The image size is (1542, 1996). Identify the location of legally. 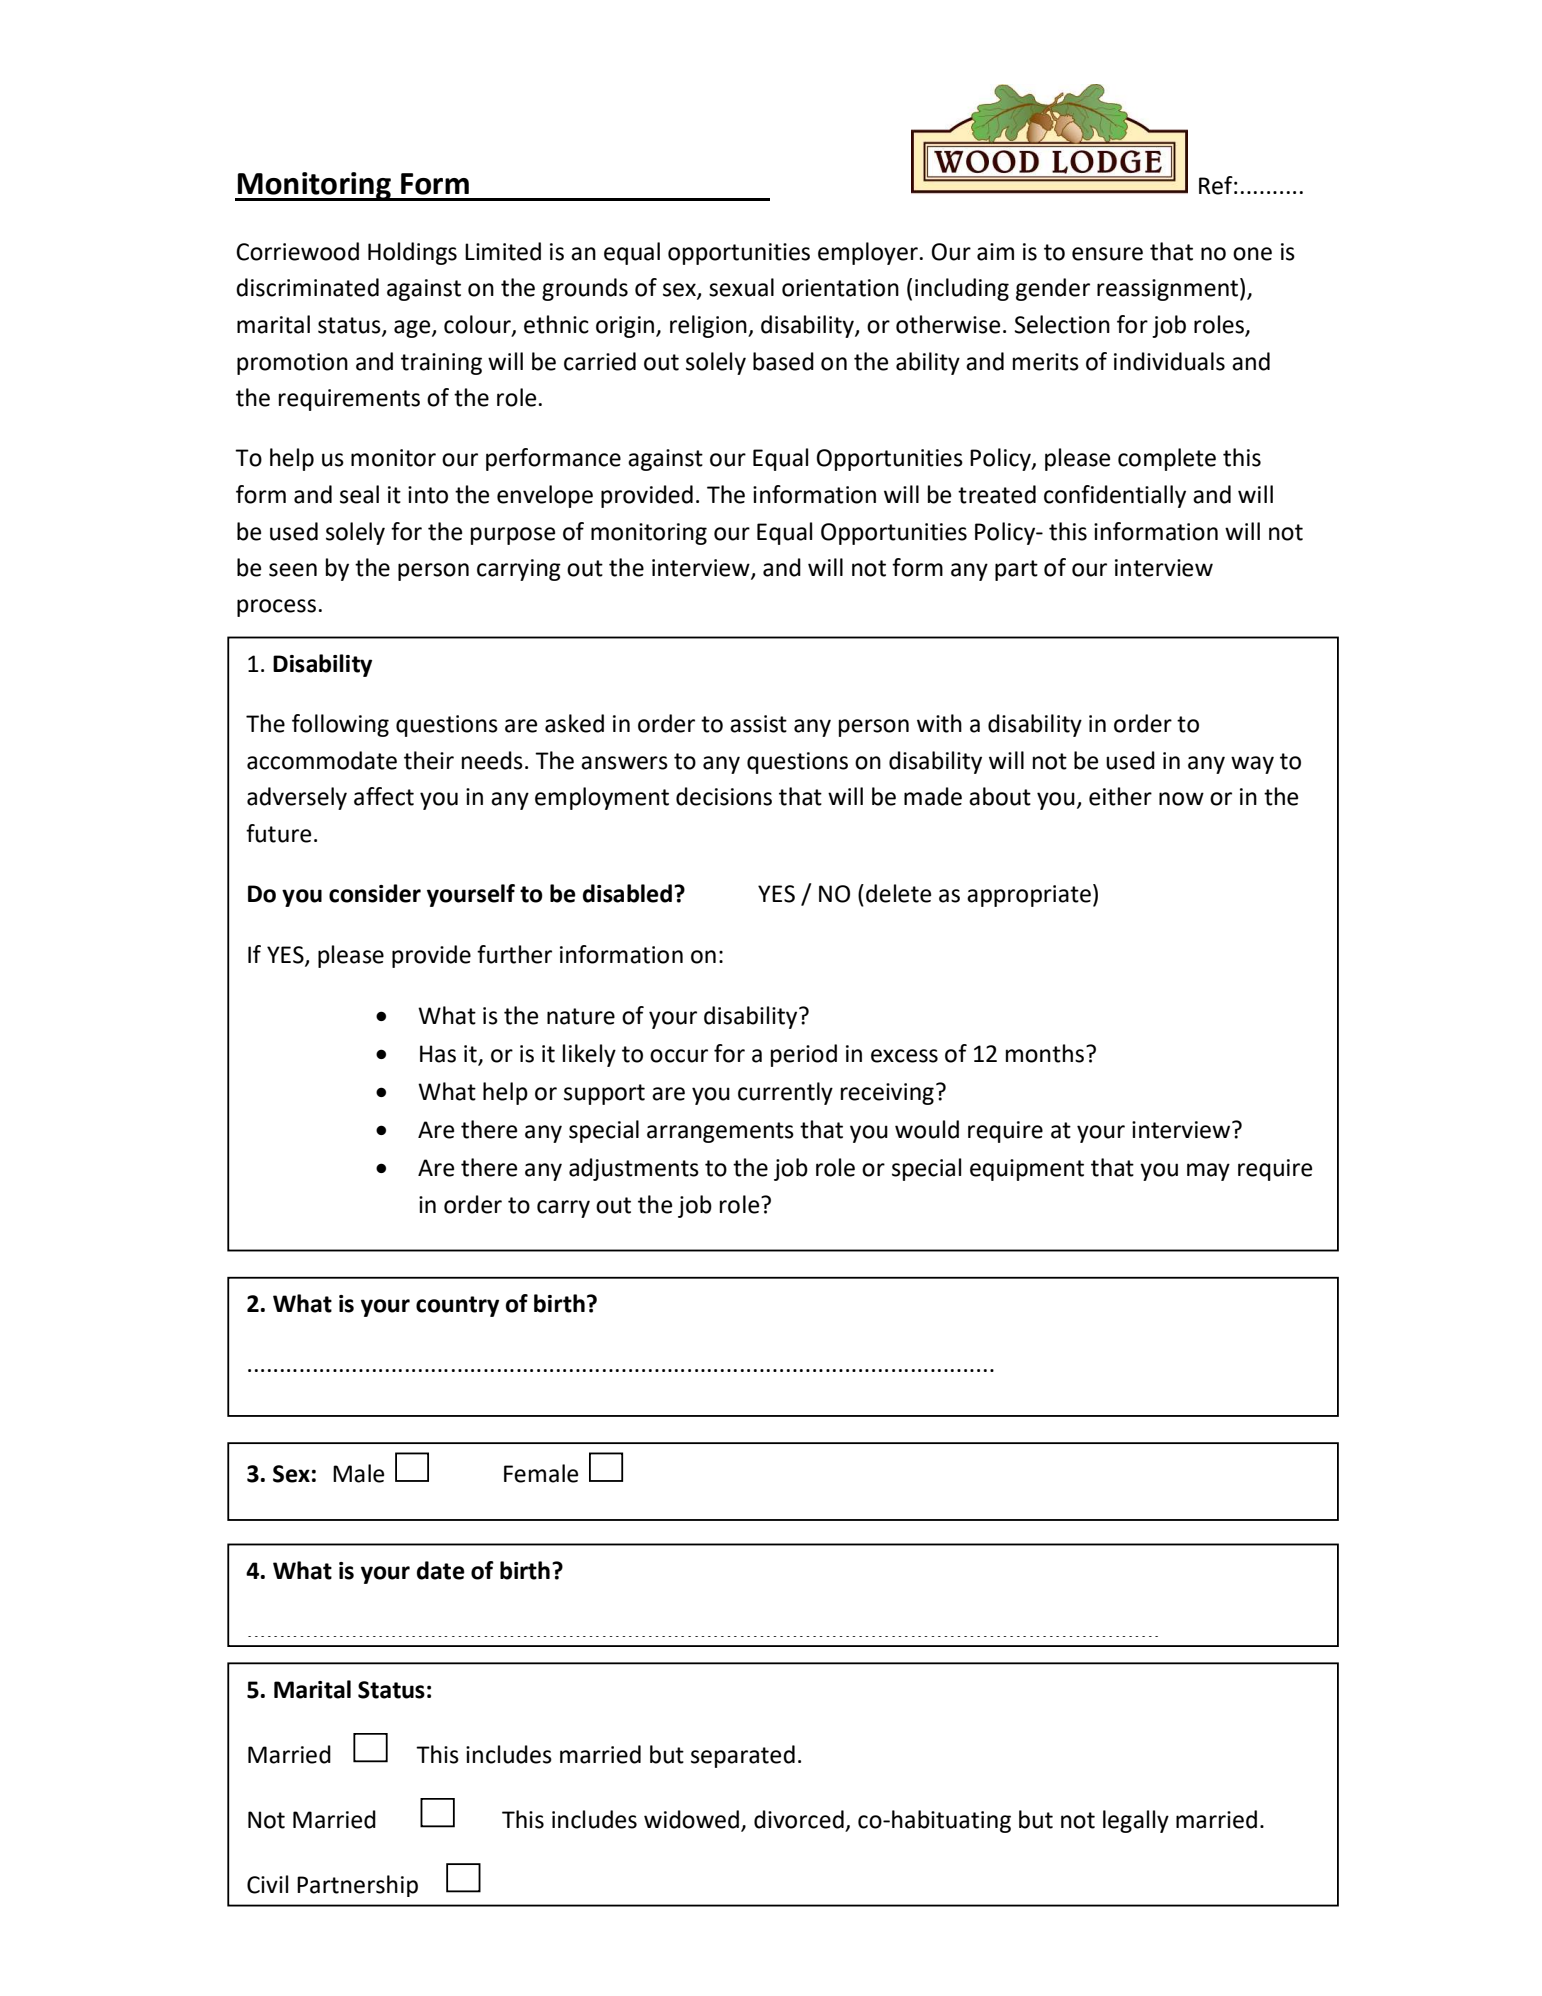
(1136, 1821).
